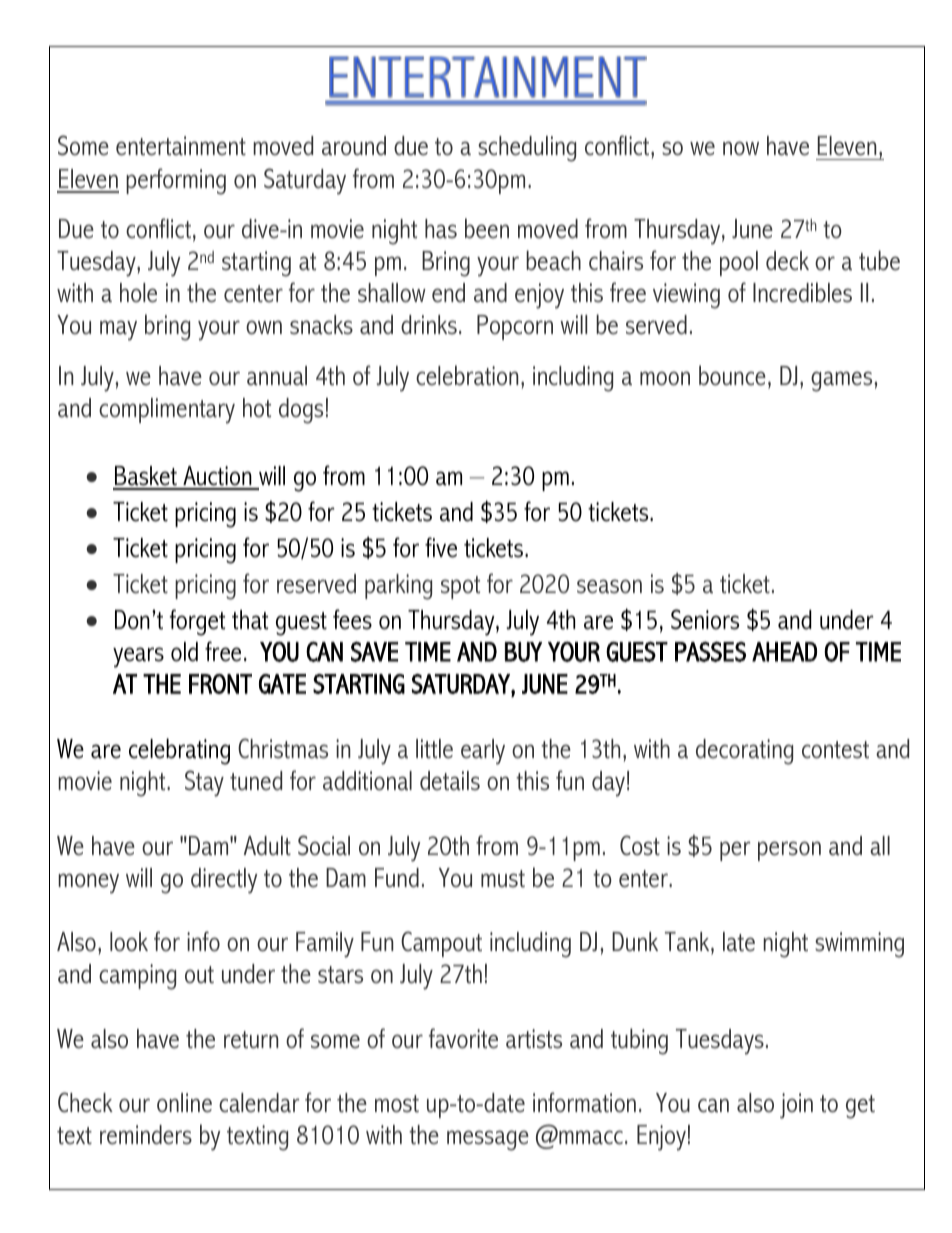 This screenshot has width=952, height=1233. I want to click on online, so click(184, 1103).
